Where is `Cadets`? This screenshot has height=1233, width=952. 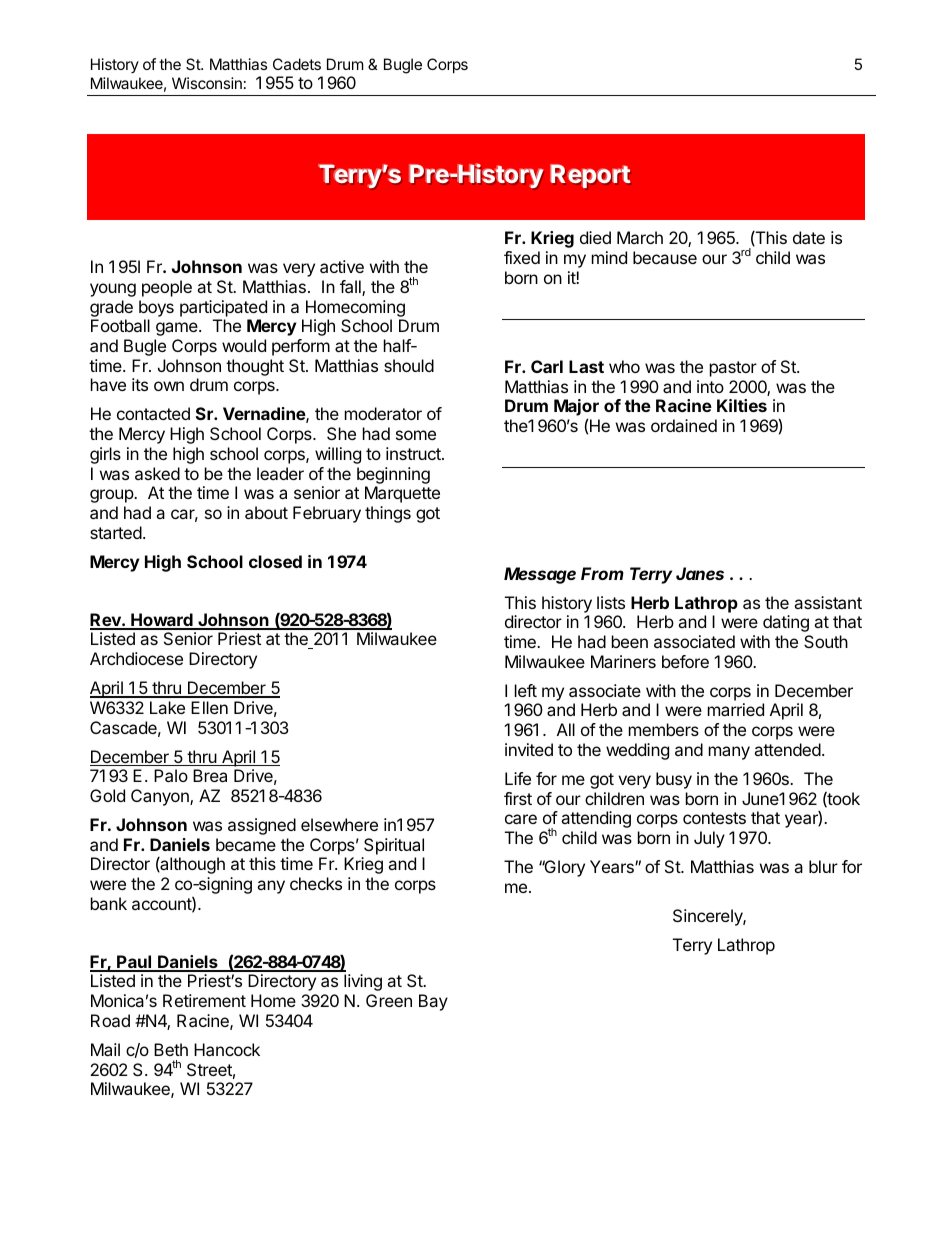
Cadets is located at coordinates (297, 64).
